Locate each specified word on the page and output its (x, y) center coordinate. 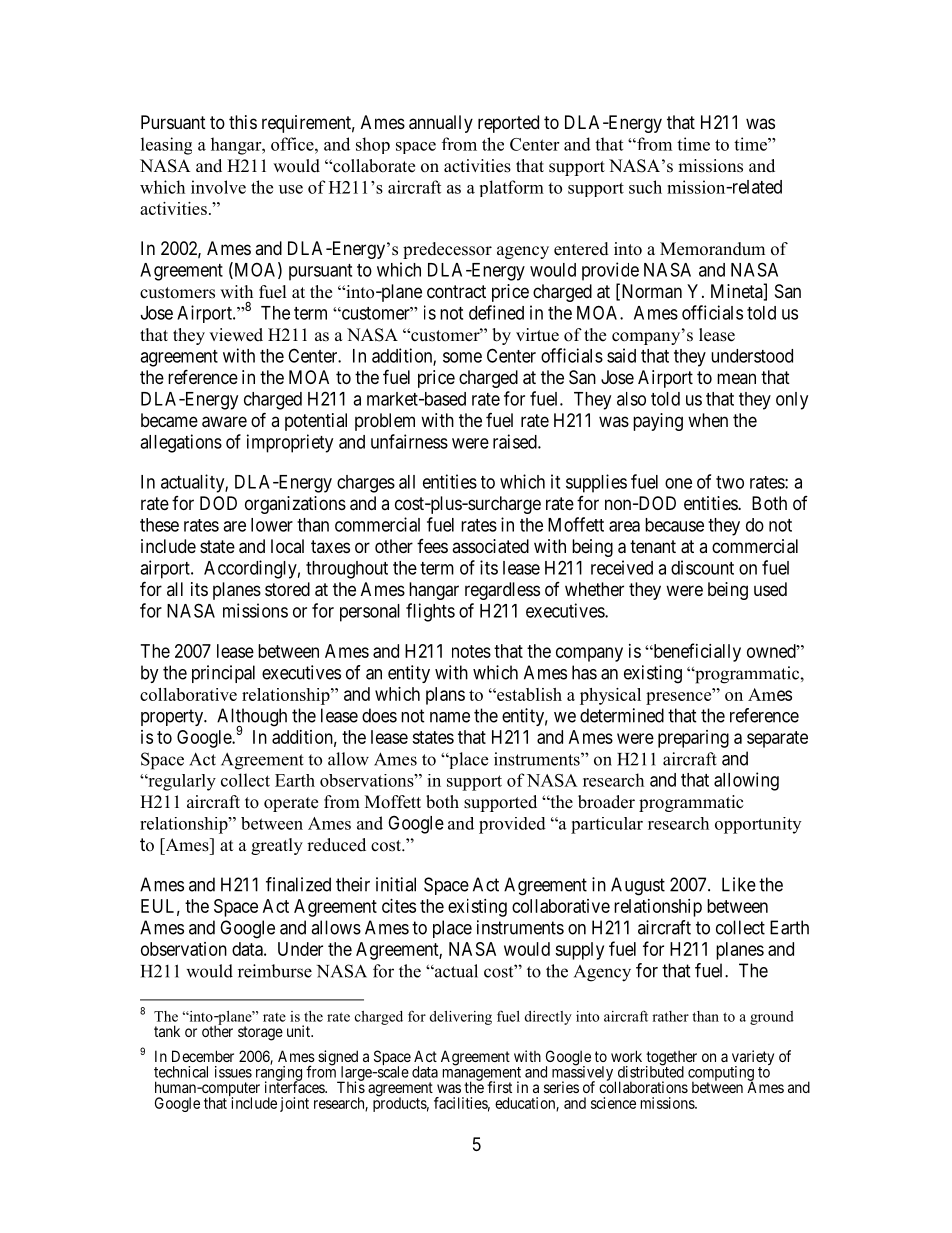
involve (218, 187)
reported (508, 124)
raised (516, 441)
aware (224, 422)
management (482, 1075)
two (730, 482)
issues (233, 1072)
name (450, 717)
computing (721, 1074)
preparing (693, 739)
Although (252, 718)
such (645, 187)
